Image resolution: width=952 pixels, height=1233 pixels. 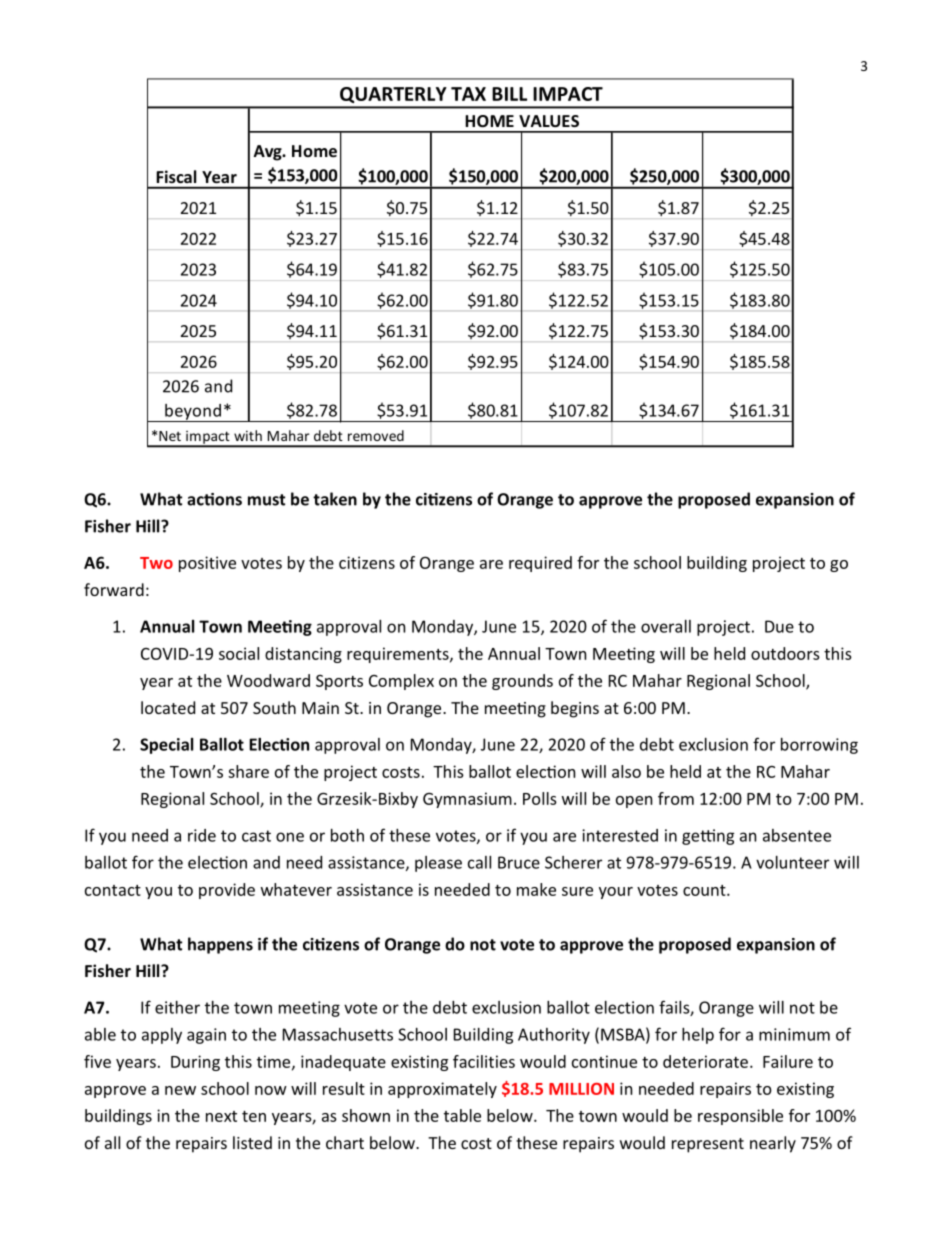 I want to click on count, so click(x=705, y=890).
